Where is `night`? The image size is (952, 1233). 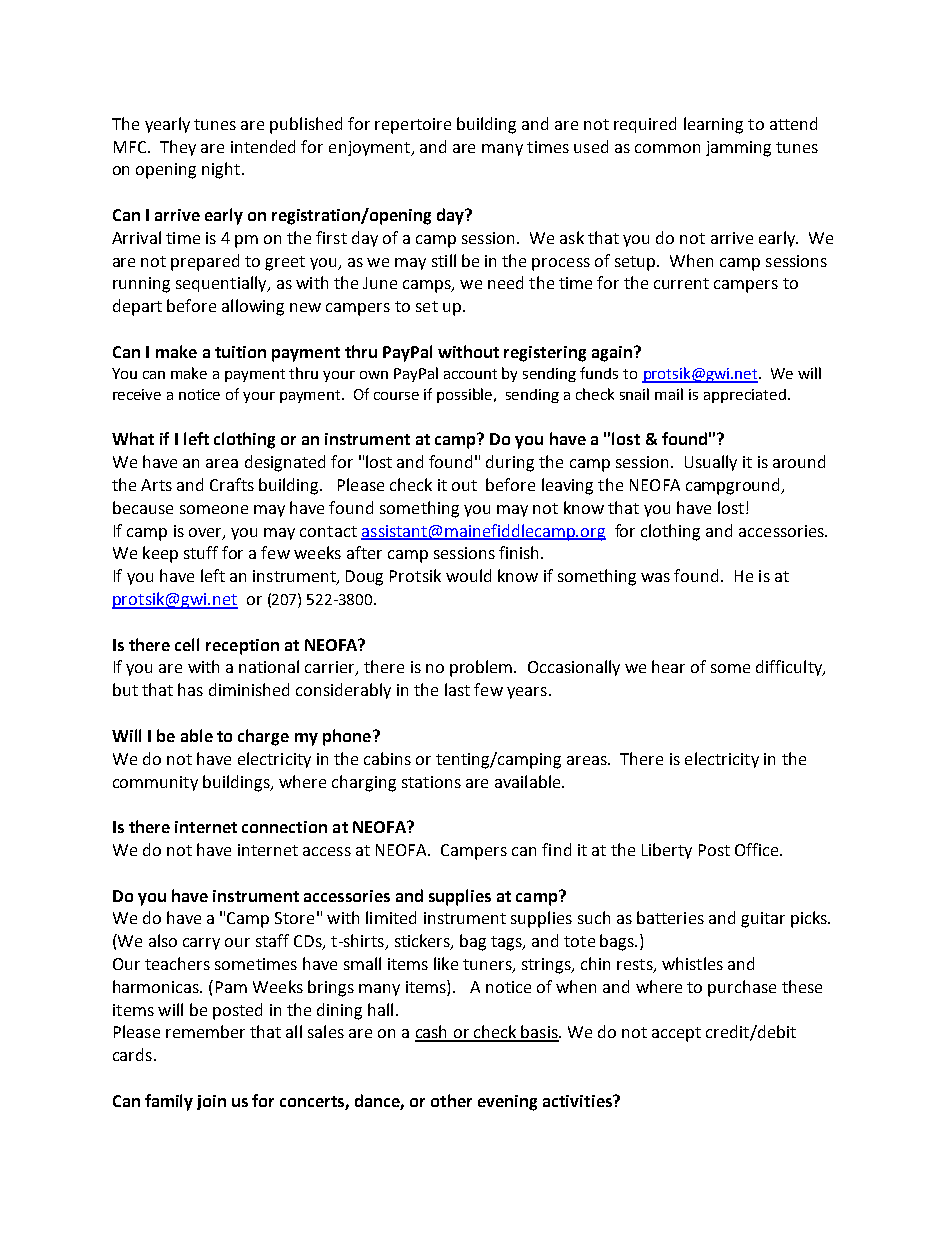
night is located at coordinates (221, 170).
